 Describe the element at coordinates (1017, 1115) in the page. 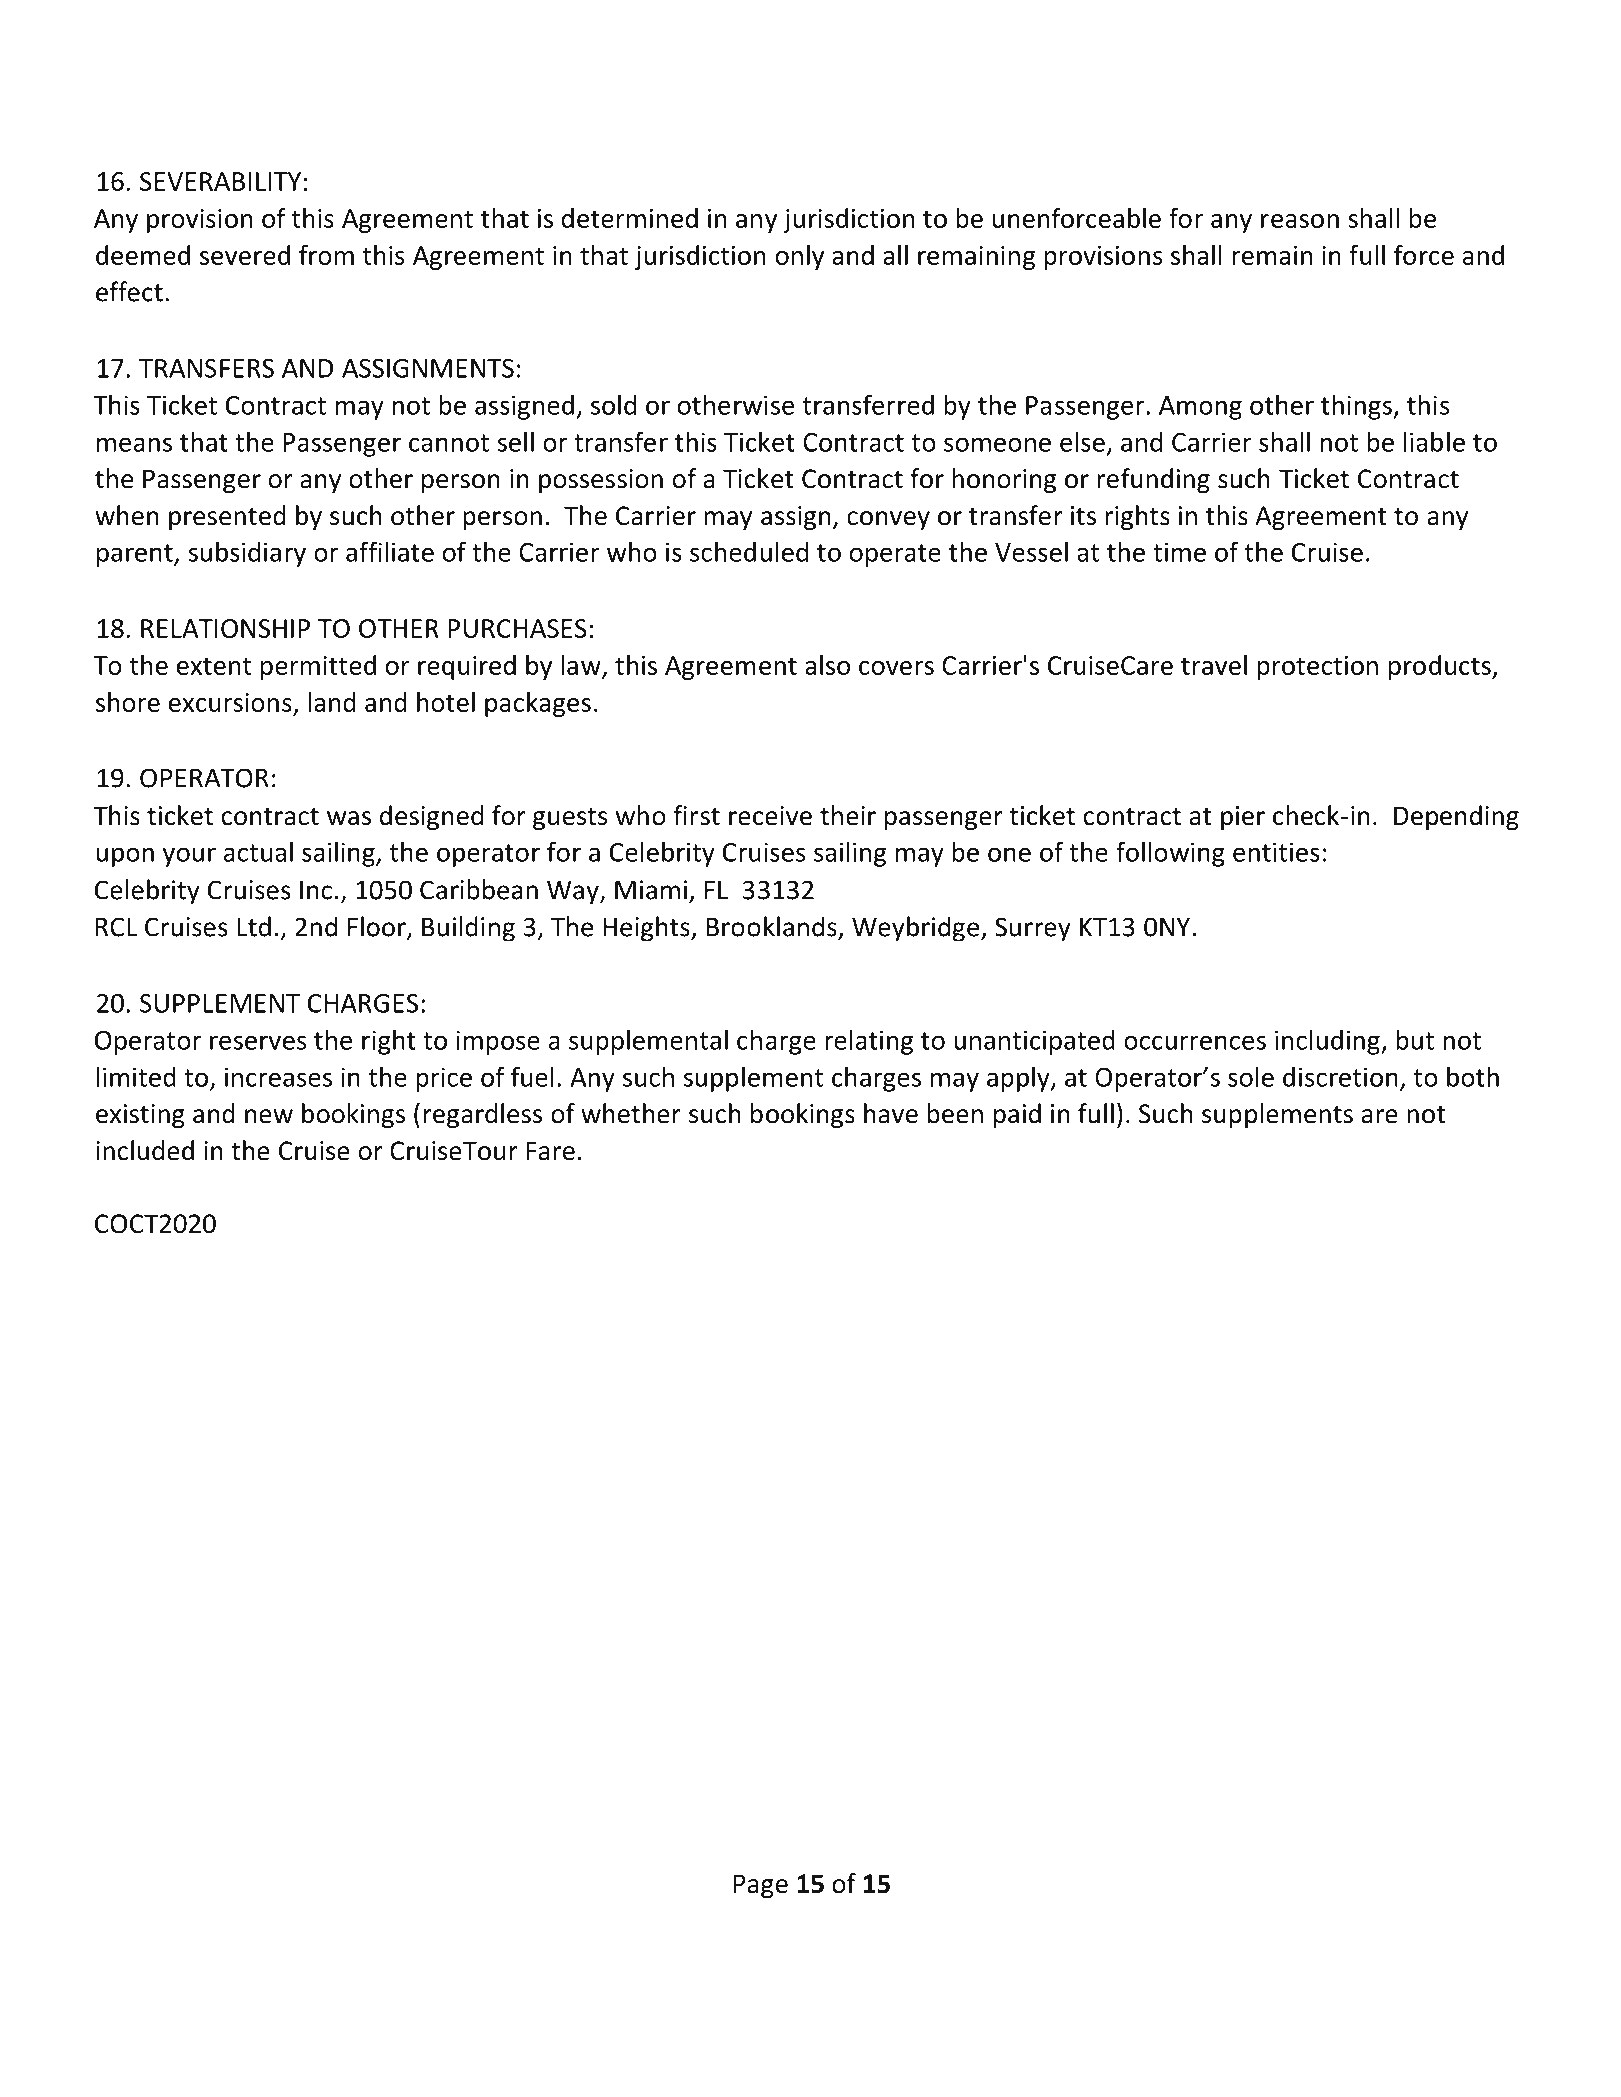

I see `paid` at that location.
